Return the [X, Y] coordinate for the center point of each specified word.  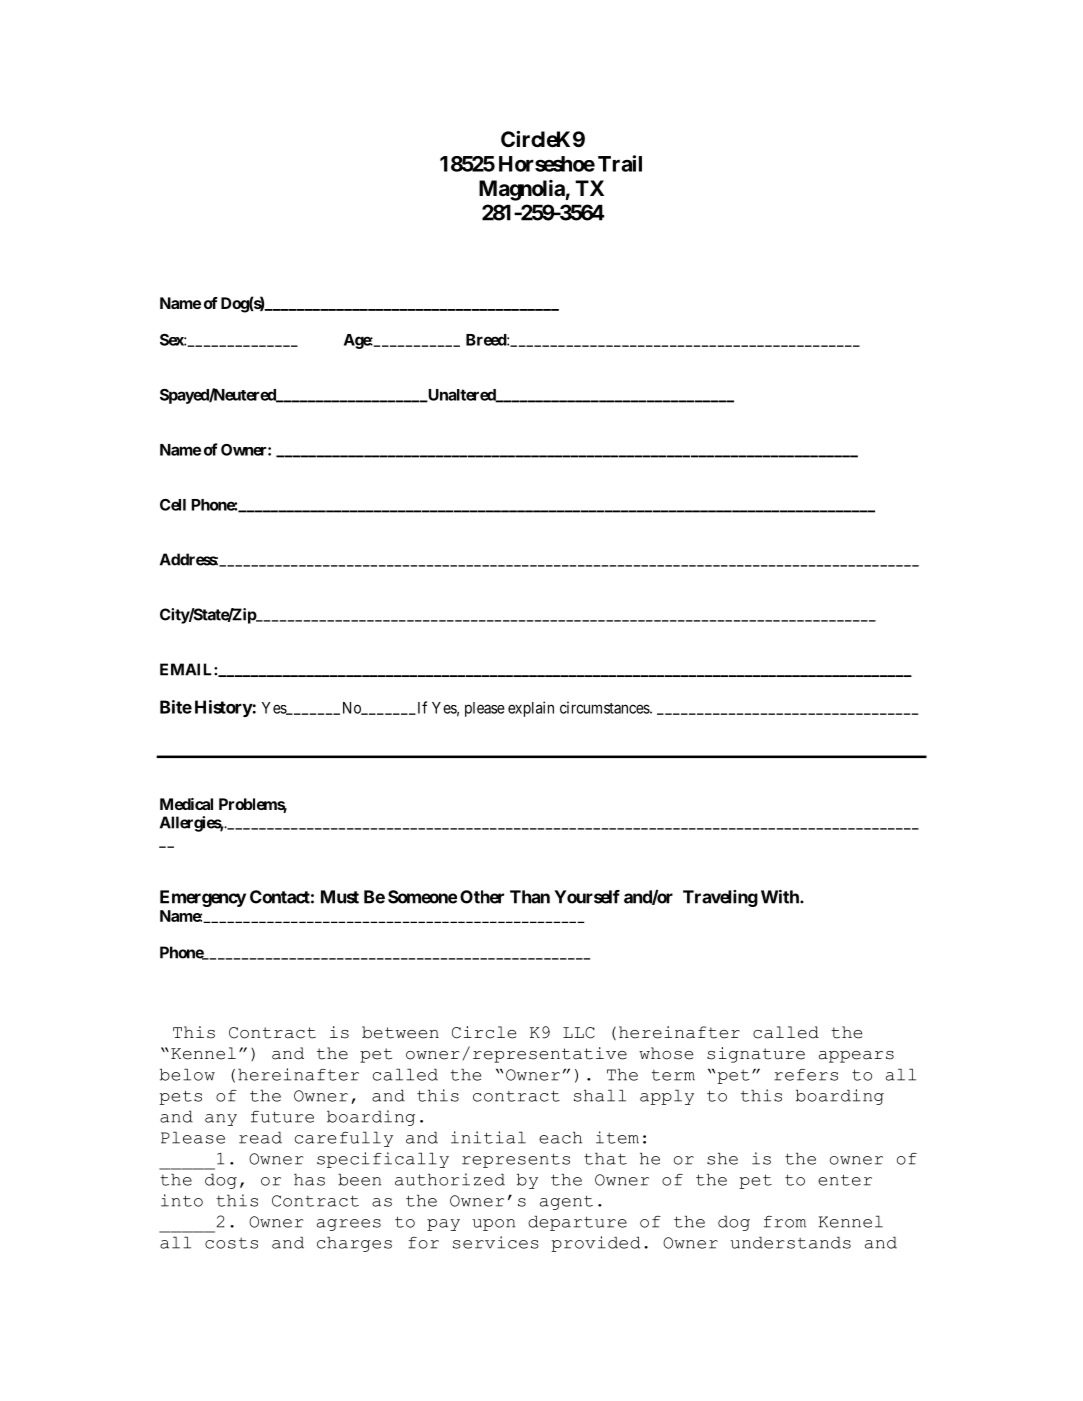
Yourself [587, 897]
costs [231, 1243]
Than [530, 897]
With [781, 897]
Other [482, 897]
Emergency [203, 898]
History [224, 708]
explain [531, 709]
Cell [173, 505]
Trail [620, 163]
